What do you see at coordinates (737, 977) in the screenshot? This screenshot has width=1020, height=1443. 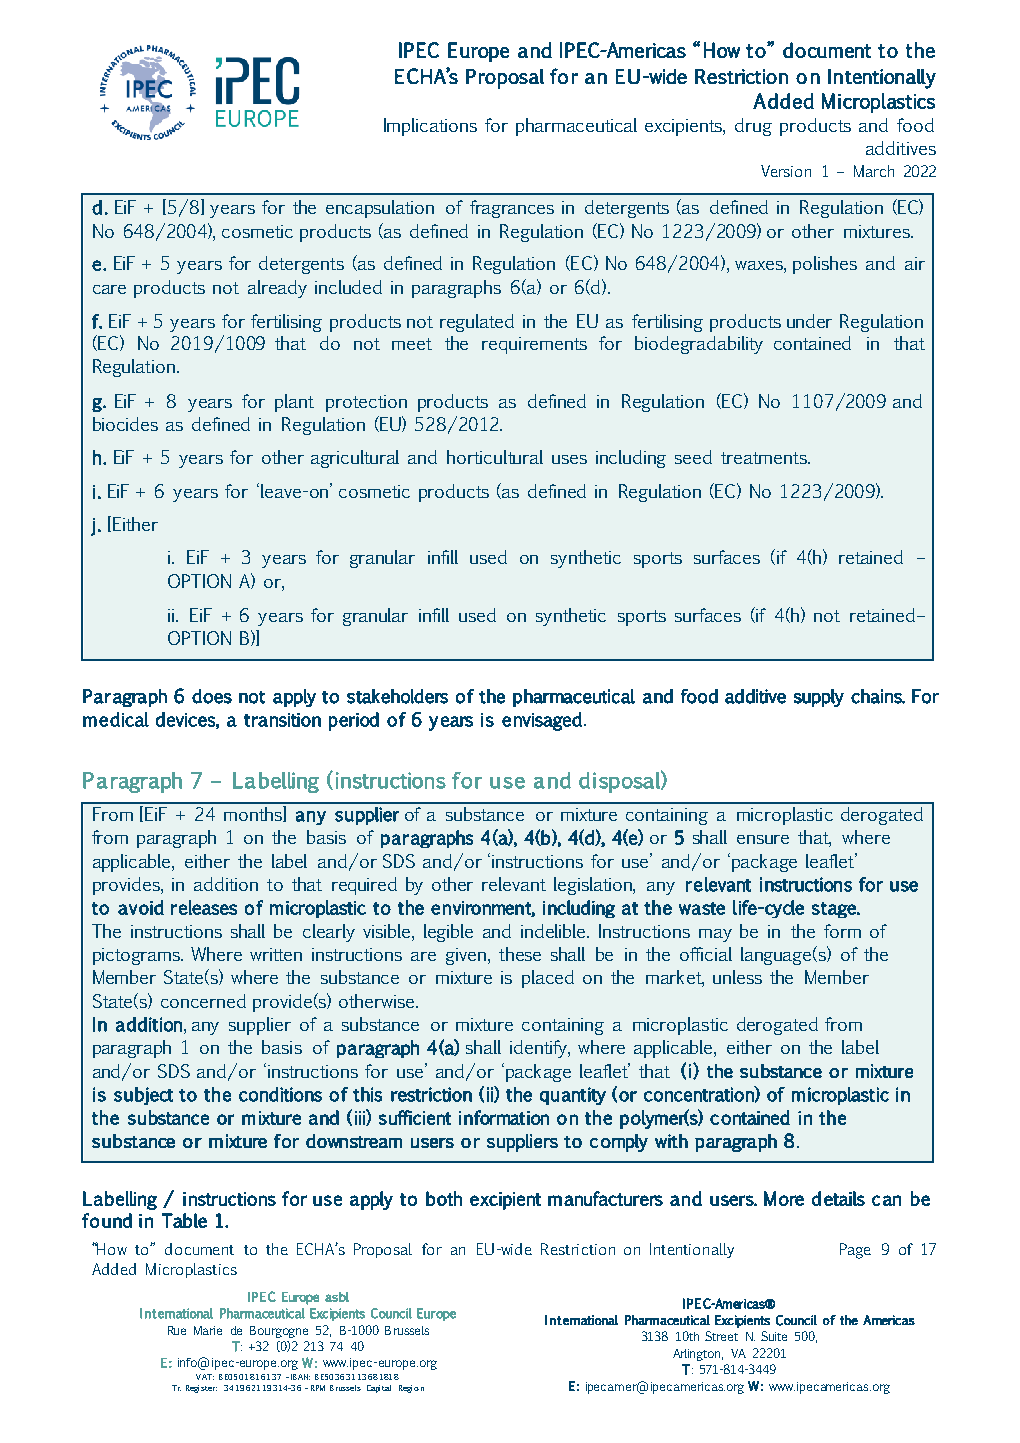 I see `unless` at bounding box center [737, 977].
